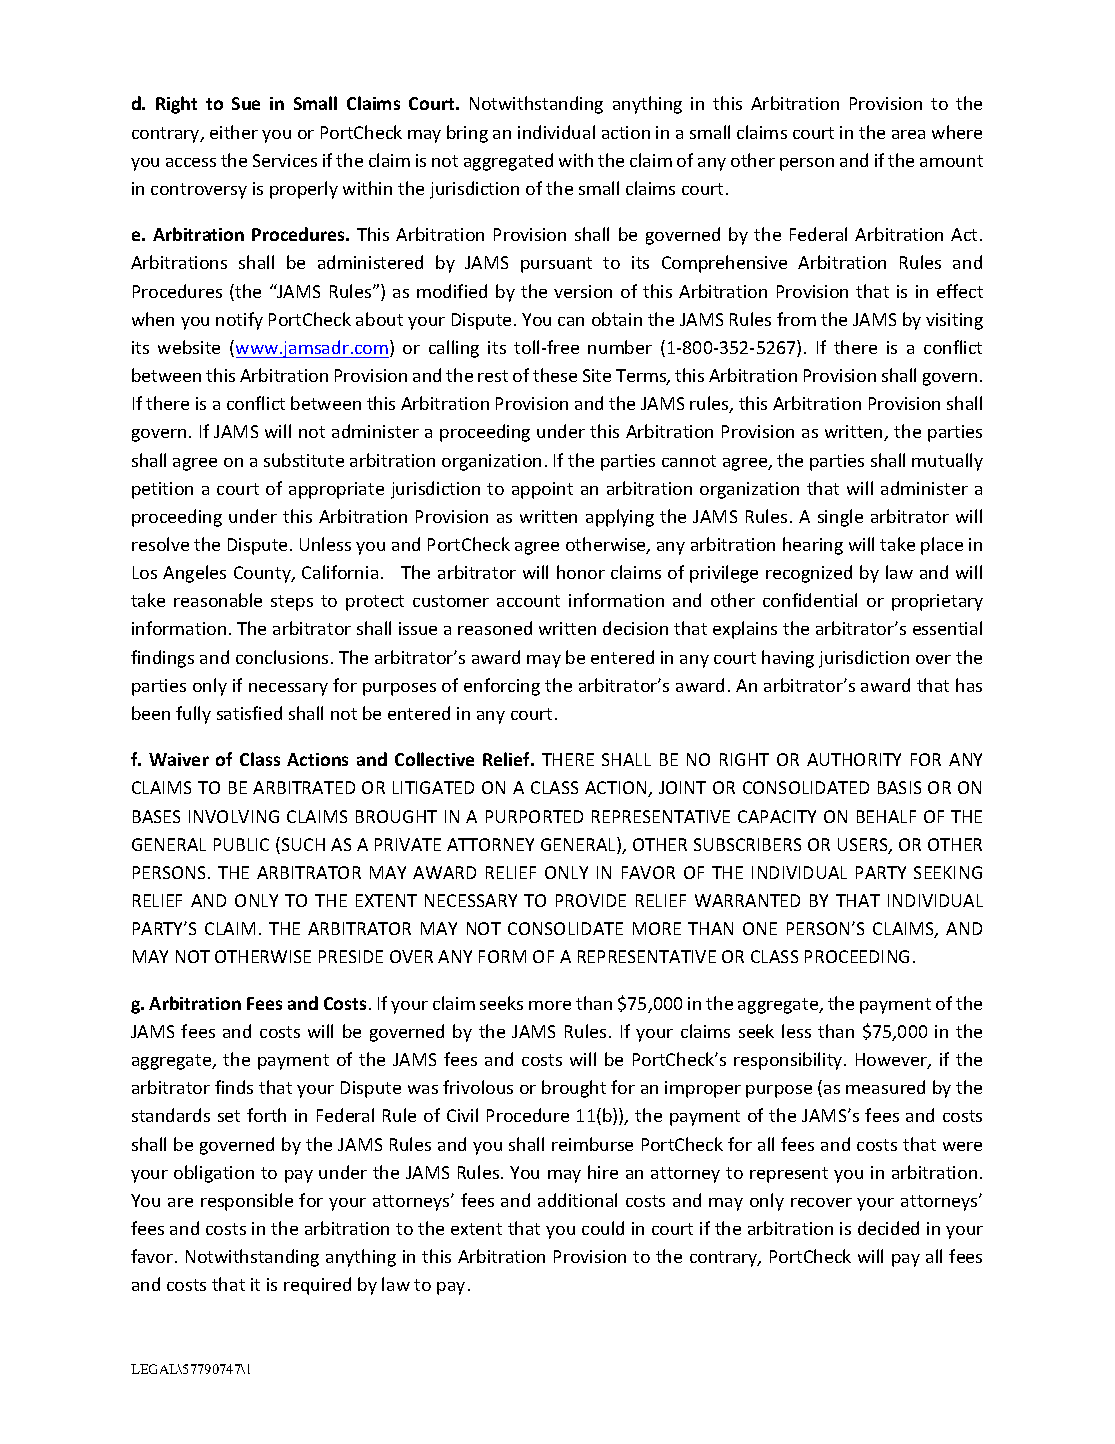  What do you see at coordinates (591, 900) in the image?
I see `PROVIDE` at bounding box center [591, 900].
